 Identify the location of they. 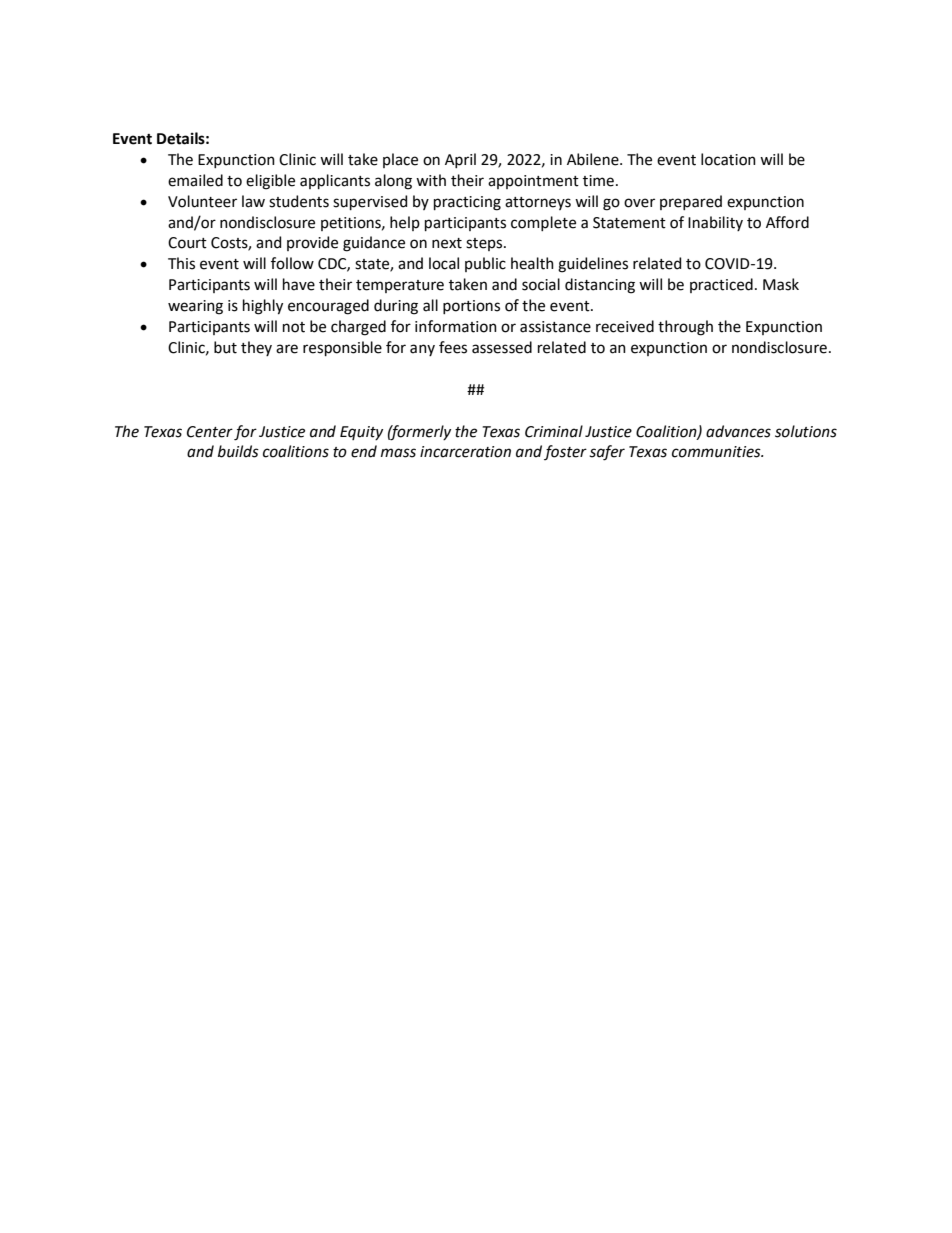
(256, 348).
